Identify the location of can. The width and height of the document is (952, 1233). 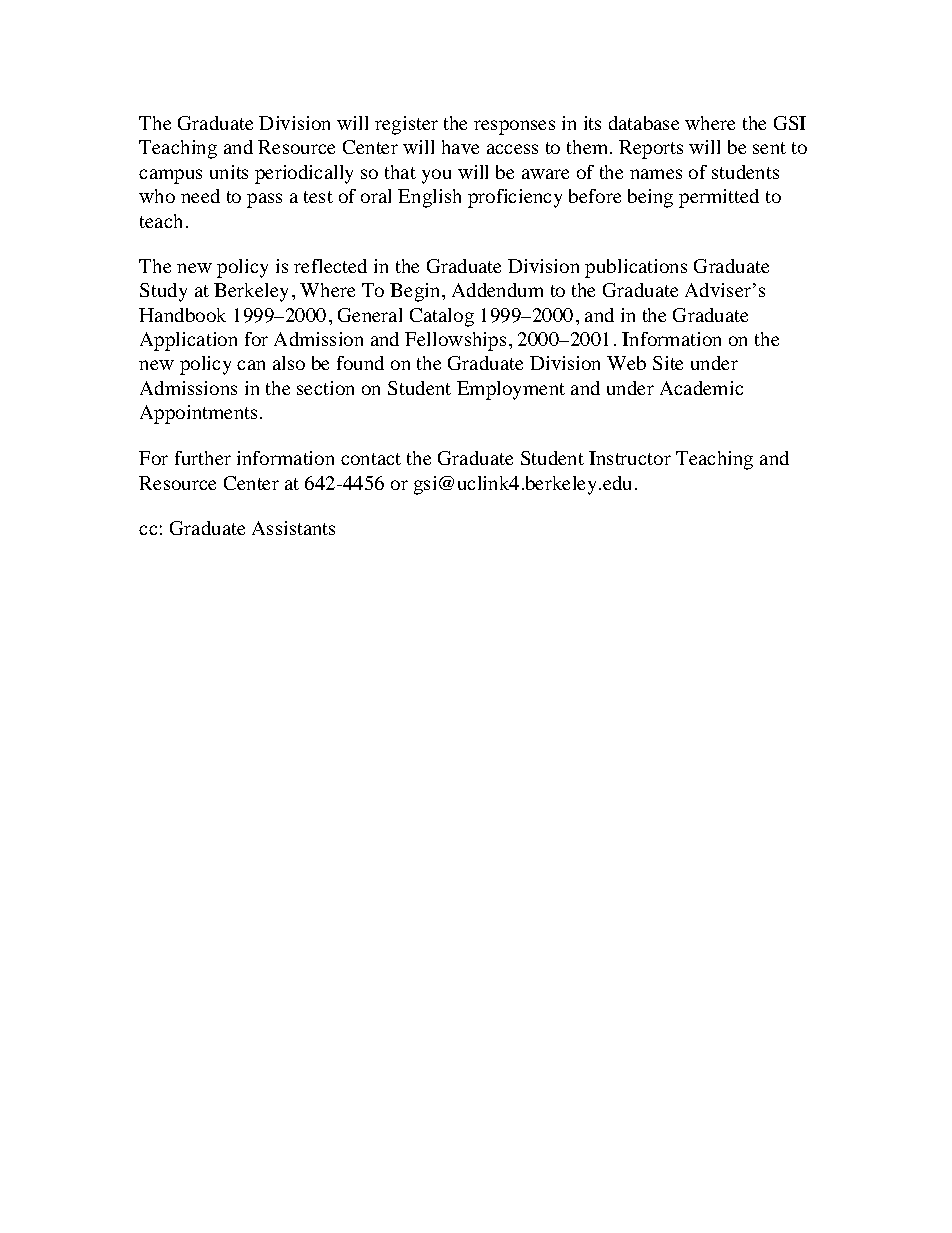
(251, 365).
